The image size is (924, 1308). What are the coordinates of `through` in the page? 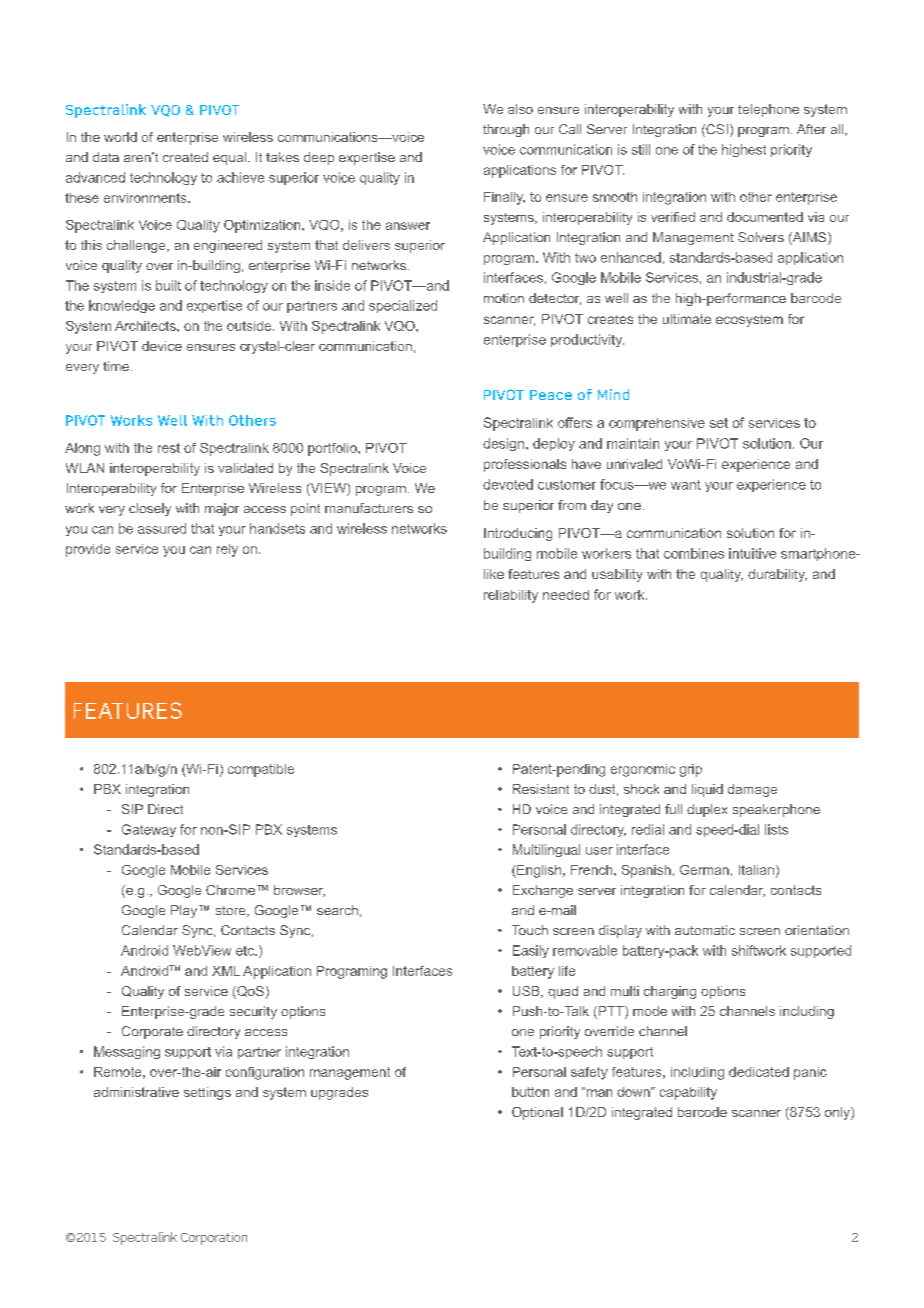 It's located at (506, 130).
